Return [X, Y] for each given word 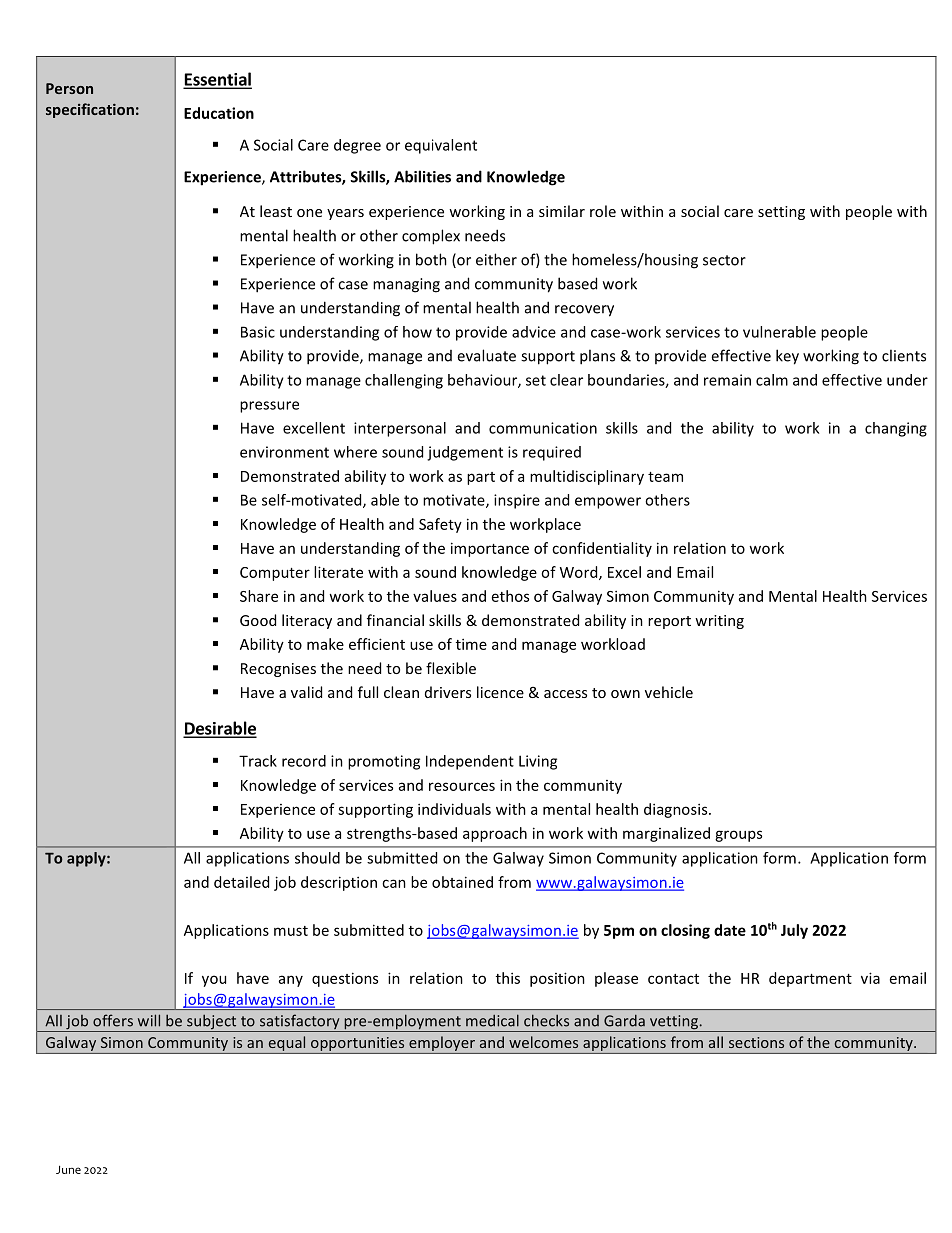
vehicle [669, 692]
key [787, 357]
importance [490, 549]
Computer [275, 574]
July [794, 931]
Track [258, 761]
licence [500, 692]
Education [219, 113]
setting [781, 213]
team [665, 477]
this [508, 978]
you [214, 981]
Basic [258, 332]
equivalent [441, 146]
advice [534, 332]
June [68, 1169]
